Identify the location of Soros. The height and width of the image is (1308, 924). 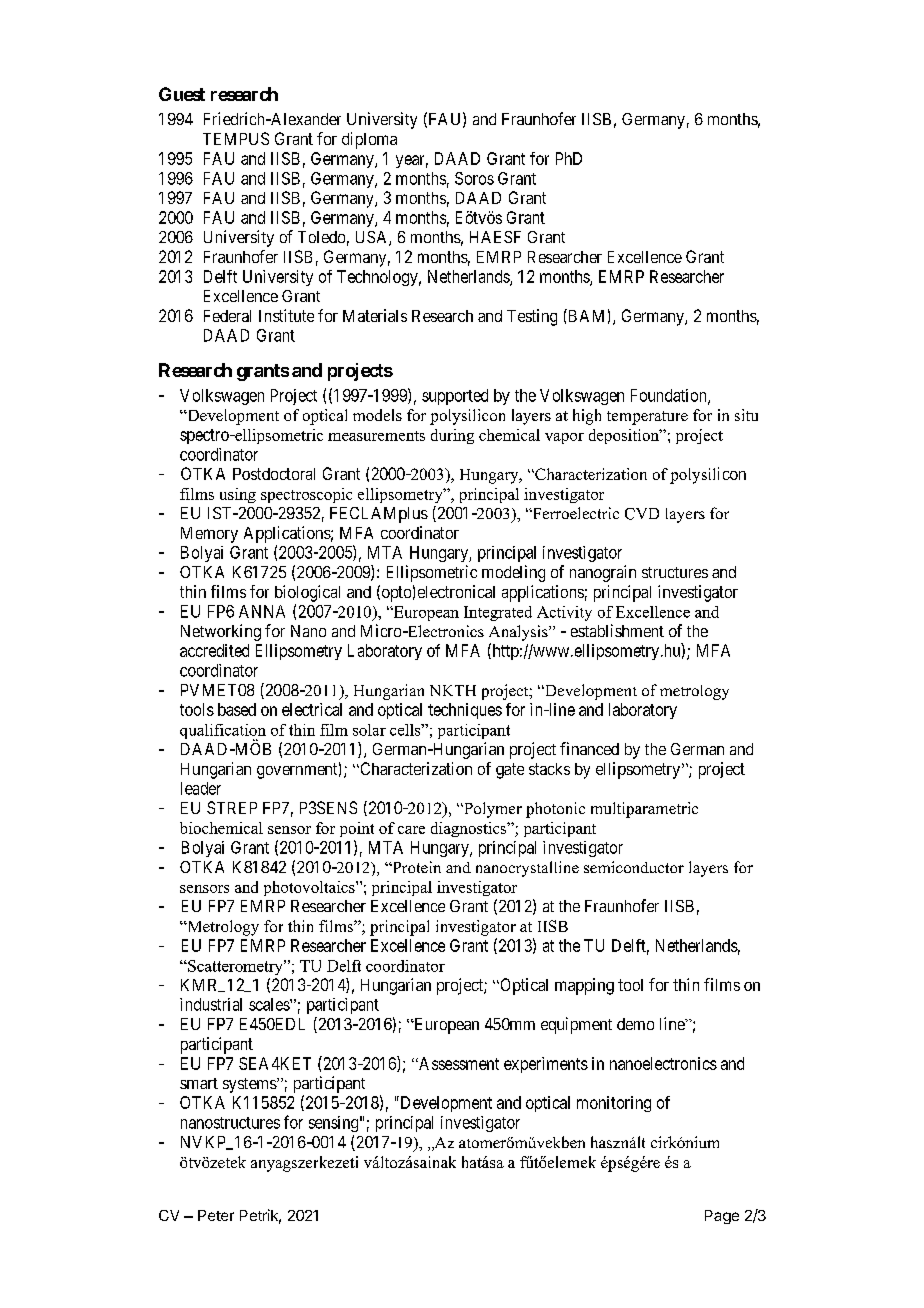
(474, 178).
